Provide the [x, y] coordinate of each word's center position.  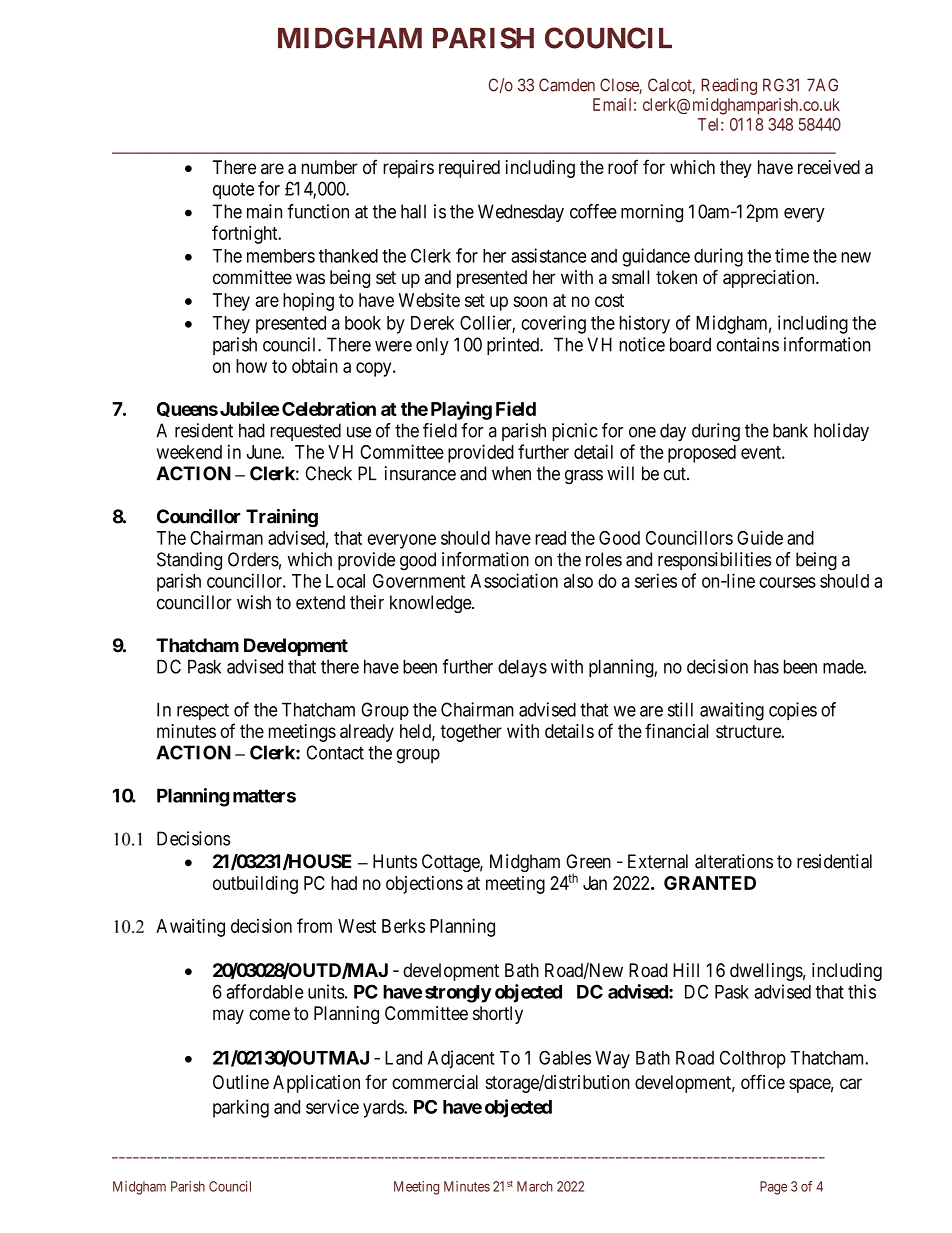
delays [522, 668]
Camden [567, 85]
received [829, 167]
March [535, 1186]
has [766, 667]
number [330, 167]
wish [254, 602]
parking [241, 1108]
